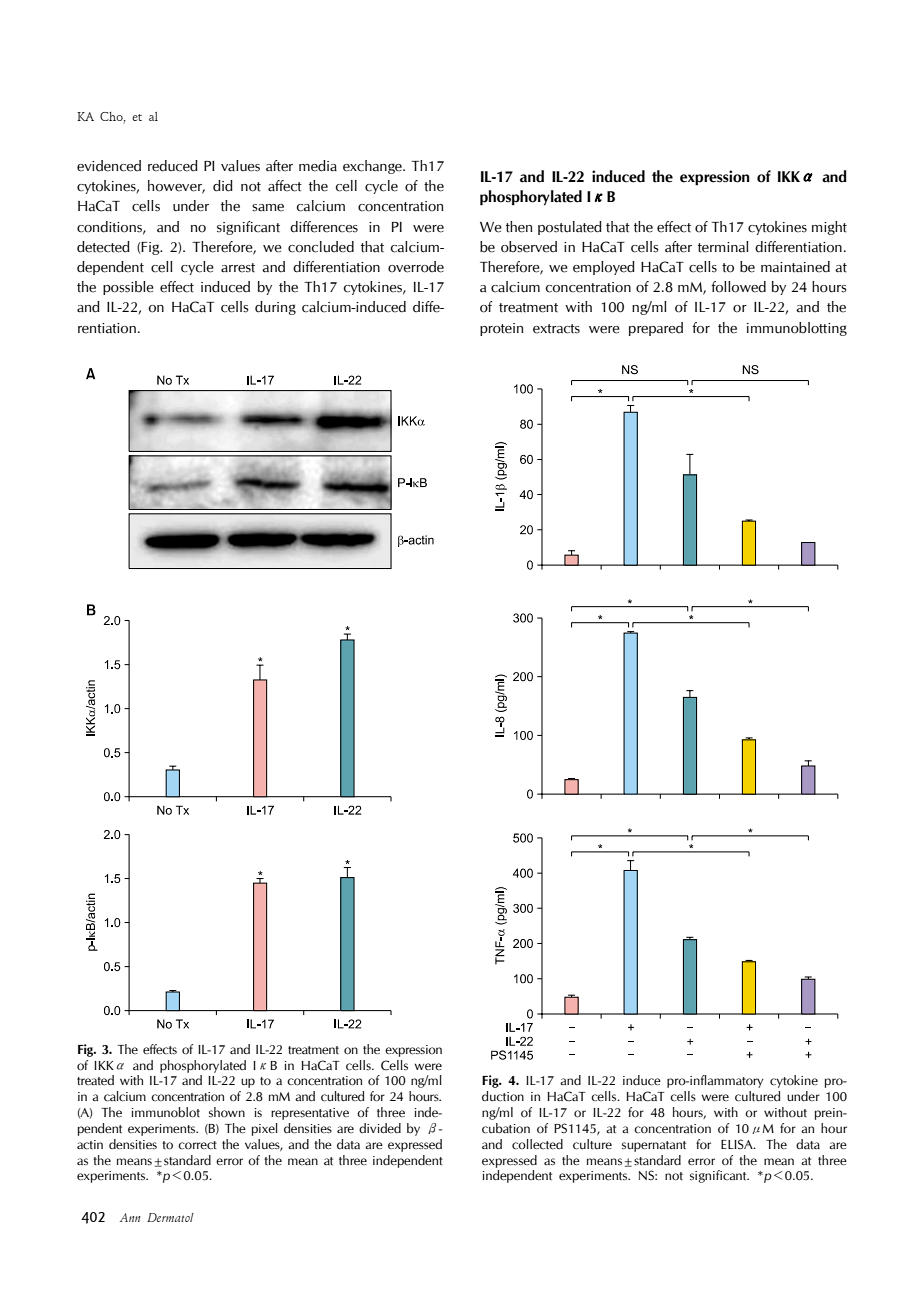 The image size is (924, 1308). What do you see at coordinates (501, 329) in the screenshot?
I see `protein` at bounding box center [501, 329].
